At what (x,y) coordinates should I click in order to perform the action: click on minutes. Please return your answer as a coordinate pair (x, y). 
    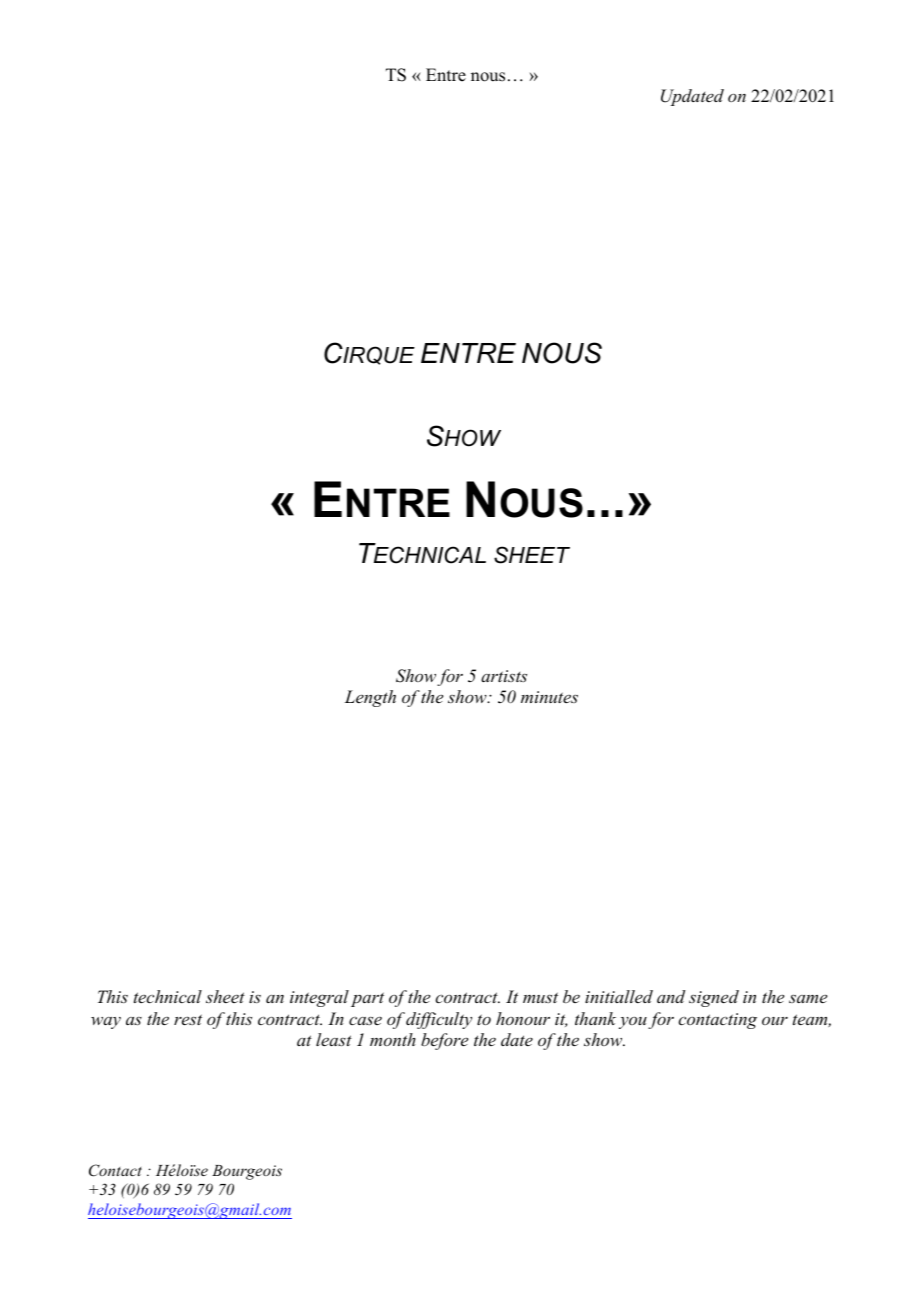
    Looking at the image, I should click on (549, 697).
